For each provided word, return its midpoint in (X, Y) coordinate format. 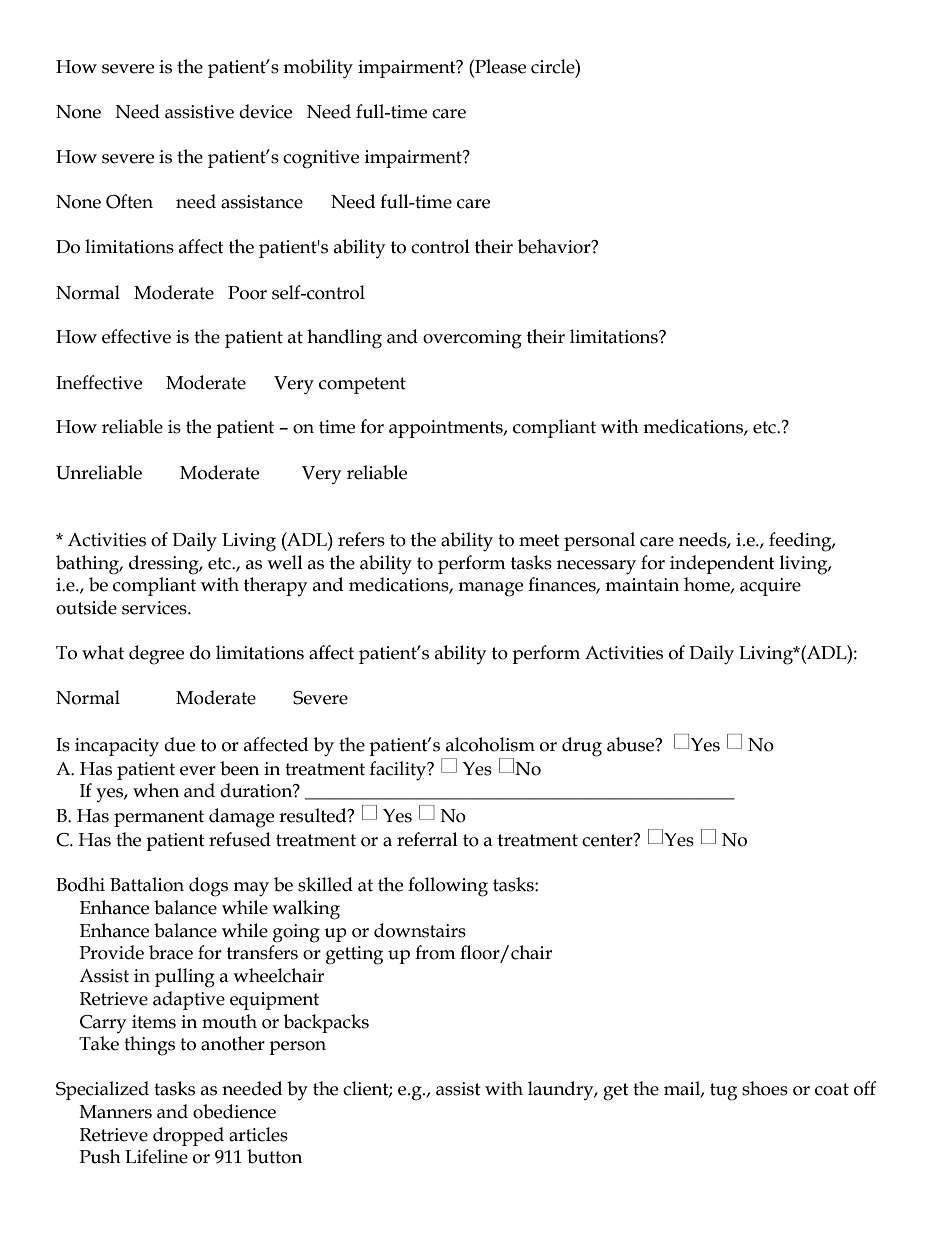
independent (722, 564)
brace (171, 952)
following (448, 887)
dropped (188, 1136)
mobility (318, 69)
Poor (247, 293)
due (179, 744)
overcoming (472, 339)
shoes (765, 1088)
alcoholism (490, 744)
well (285, 562)
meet (539, 540)
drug (582, 747)
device (265, 111)
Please (499, 66)
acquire (770, 587)
